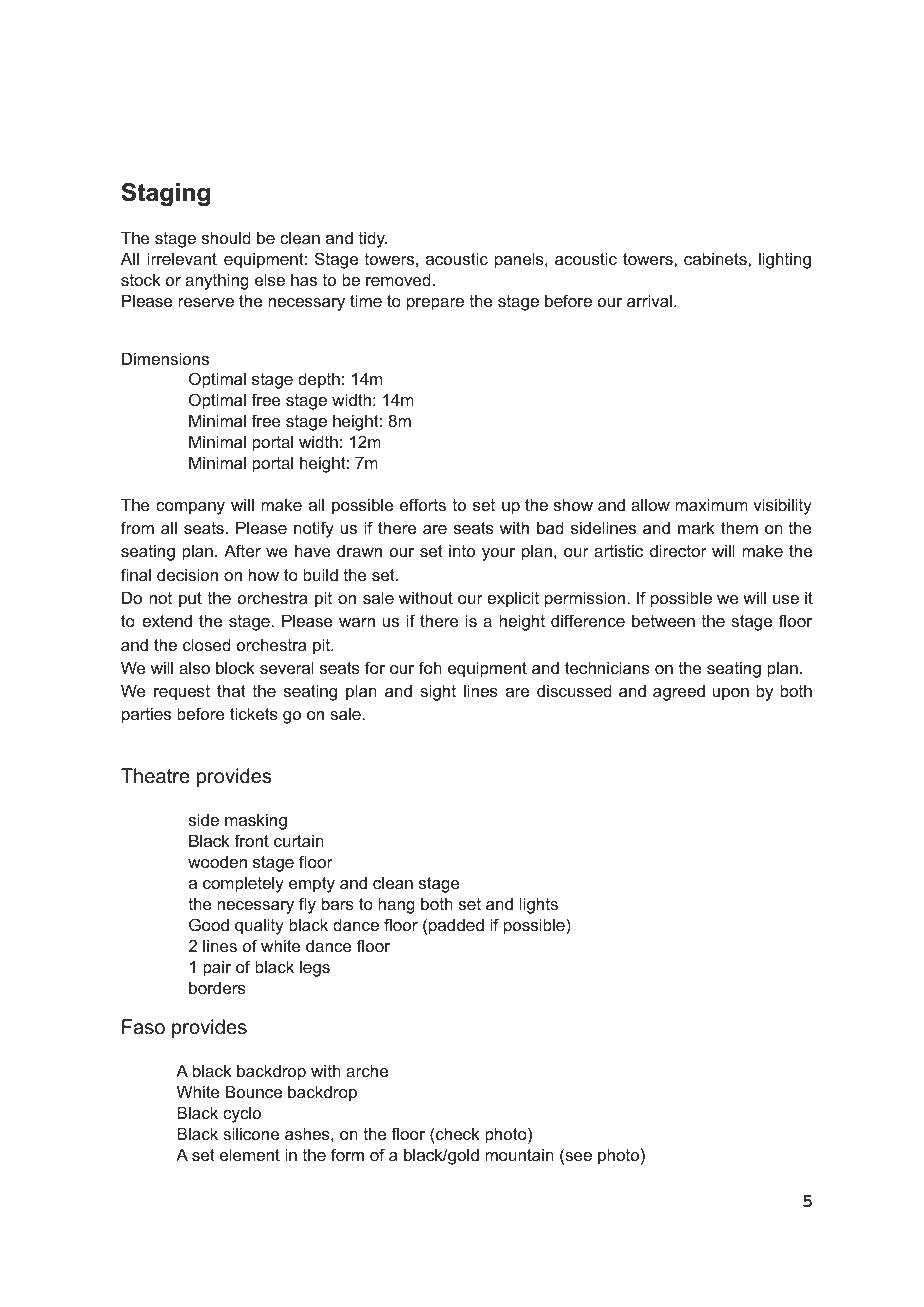 This image has width=924, height=1307. What do you see at coordinates (519, 1154) in the image?
I see `mountain` at bounding box center [519, 1154].
